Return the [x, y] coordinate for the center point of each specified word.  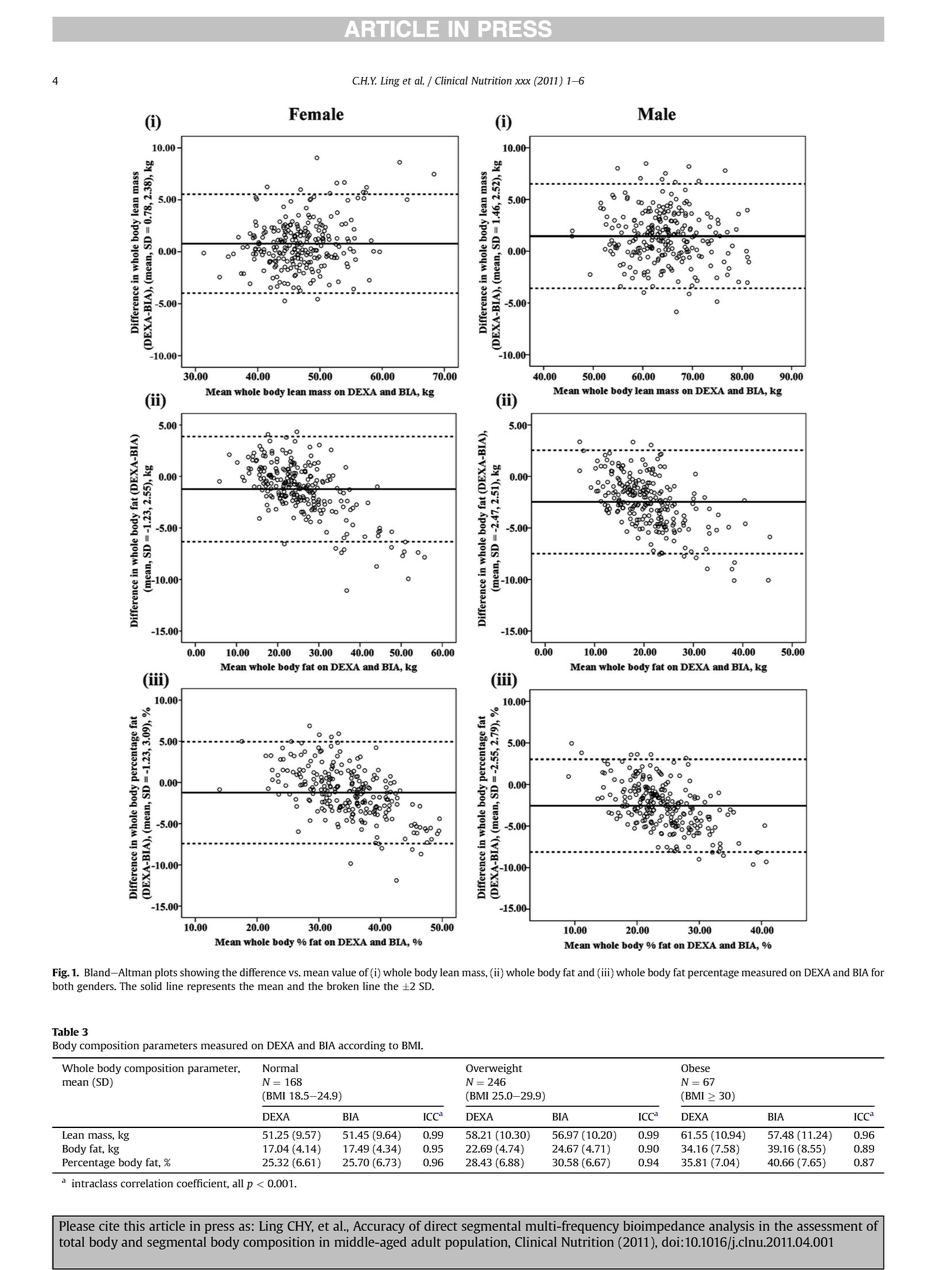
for [877, 972]
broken [343, 986]
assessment [830, 1226]
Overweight [494, 1069]
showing [200, 973]
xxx [523, 82]
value [344, 972]
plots [166, 973]
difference [263, 972]
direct [440, 1226]
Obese [695, 1068]
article [167, 1226]
